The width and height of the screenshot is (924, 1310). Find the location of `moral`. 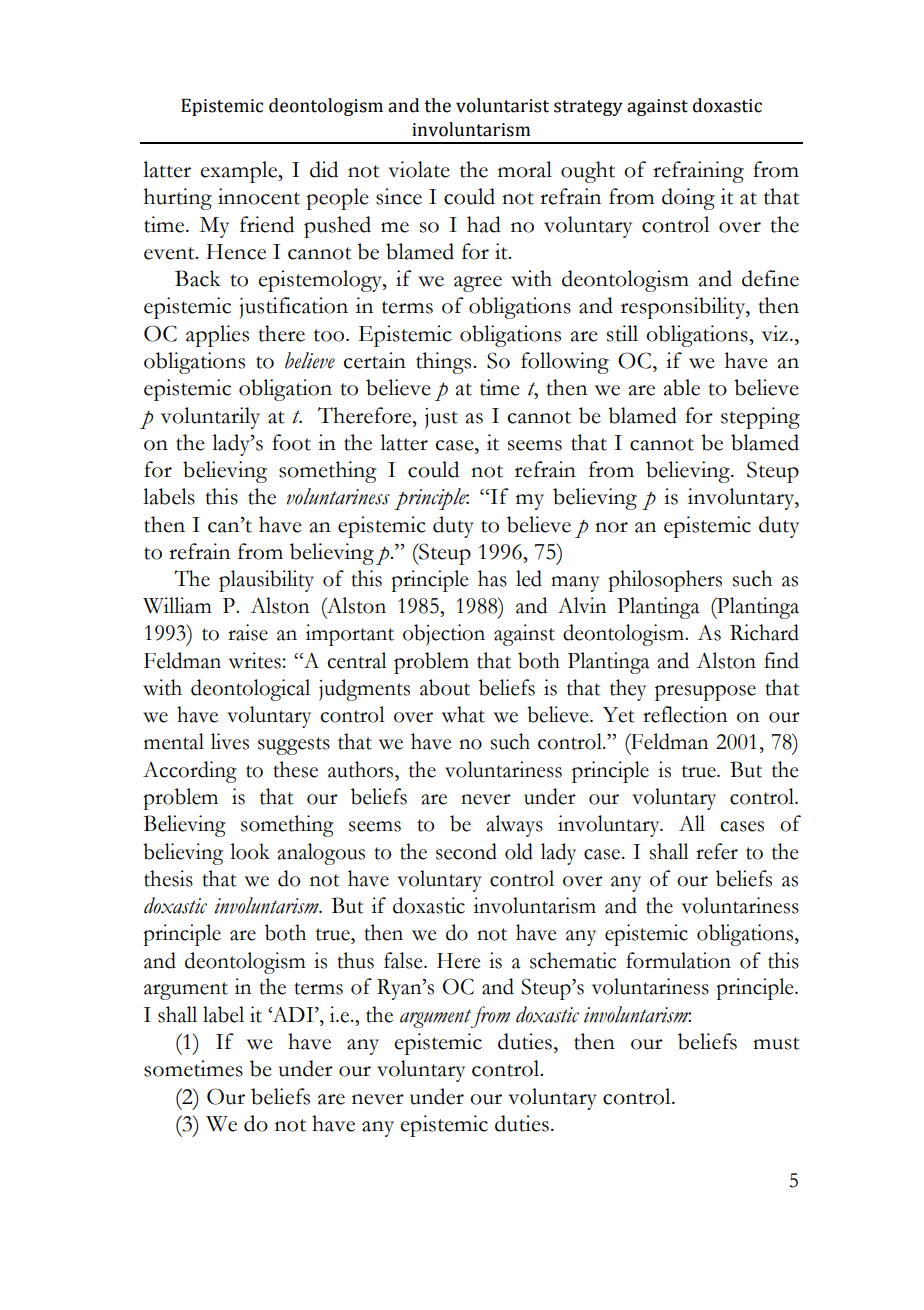

moral is located at coordinates (525, 169).
